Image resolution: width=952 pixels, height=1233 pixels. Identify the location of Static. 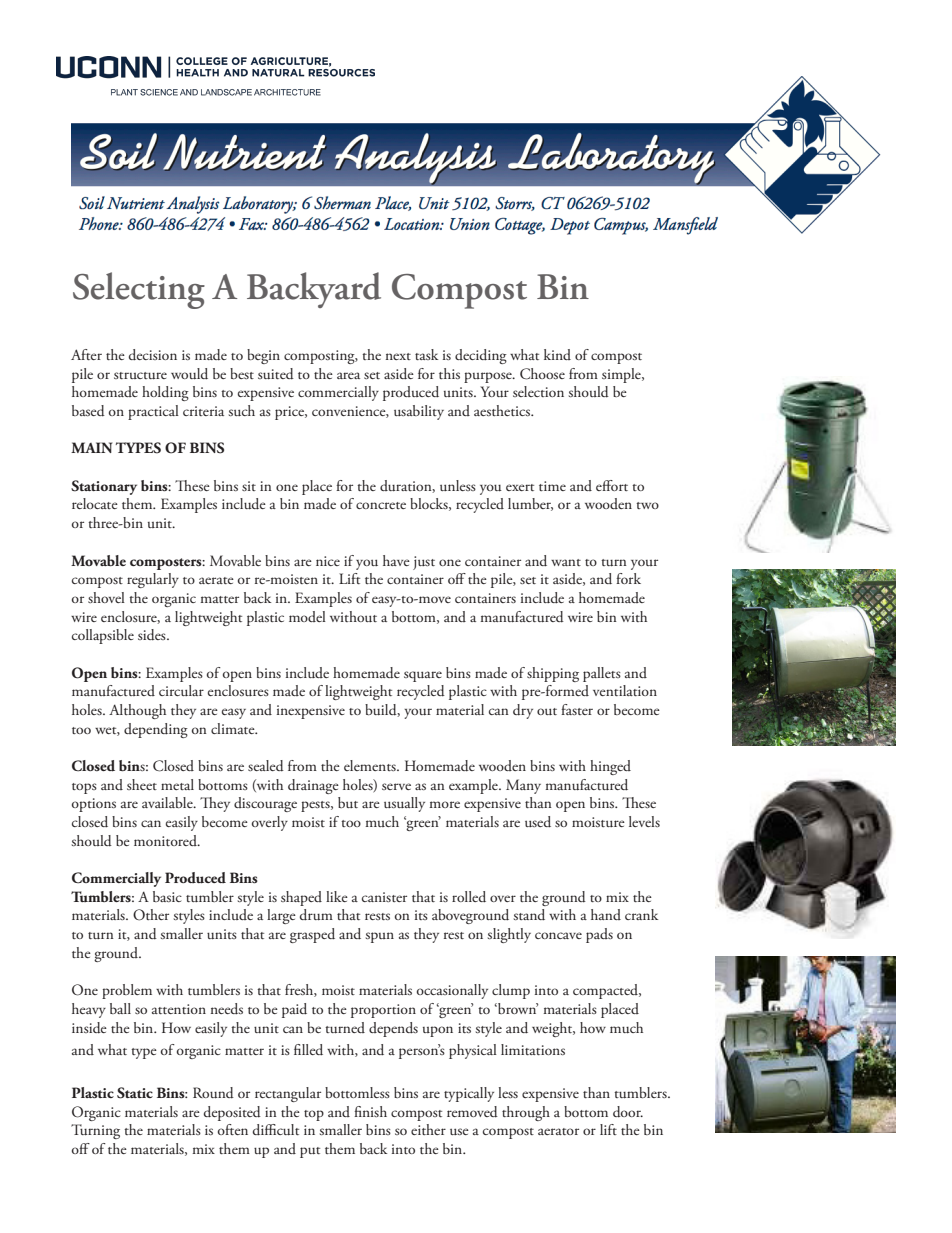
(135, 1093).
